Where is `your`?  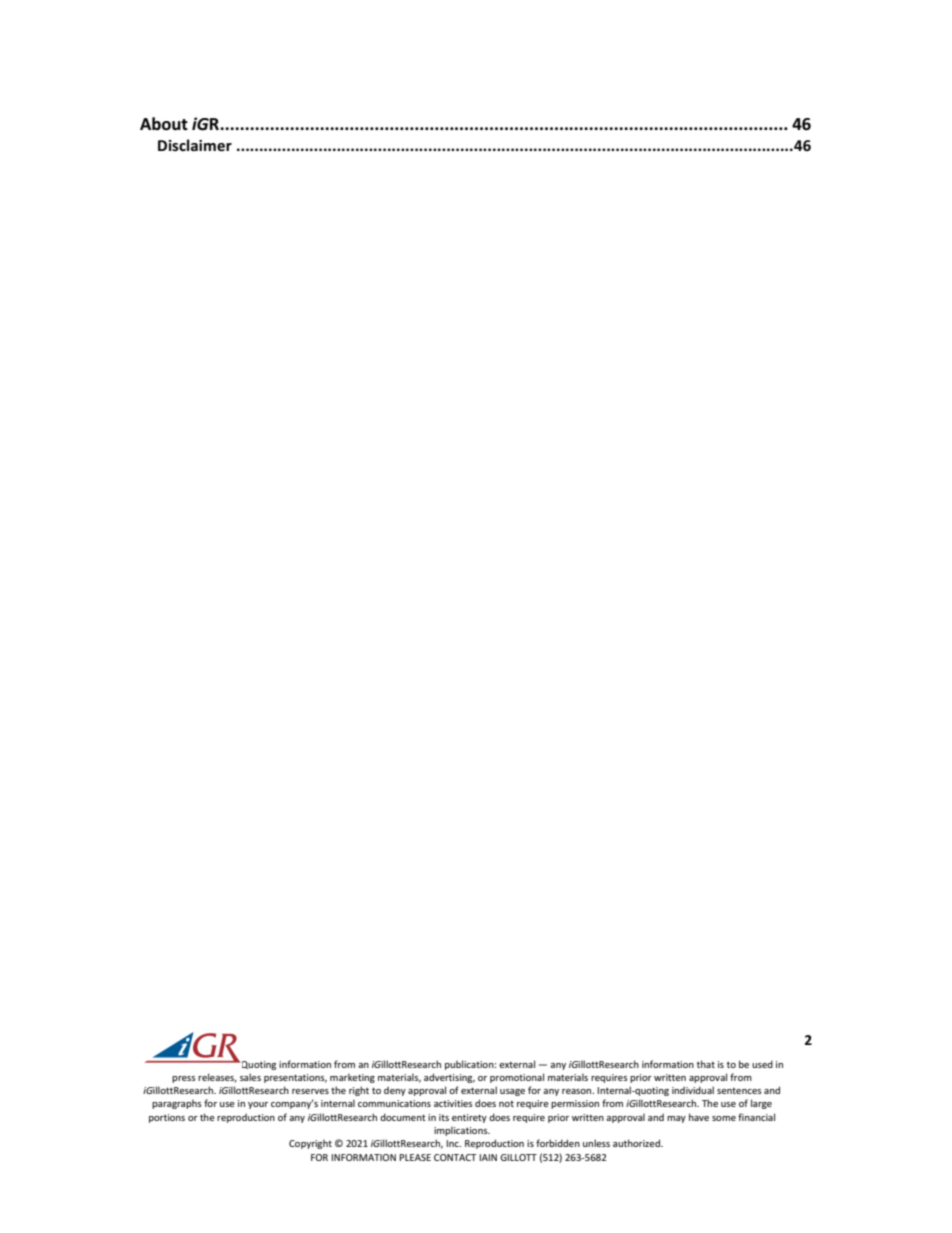 your is located at coordinates (258, 1105).
